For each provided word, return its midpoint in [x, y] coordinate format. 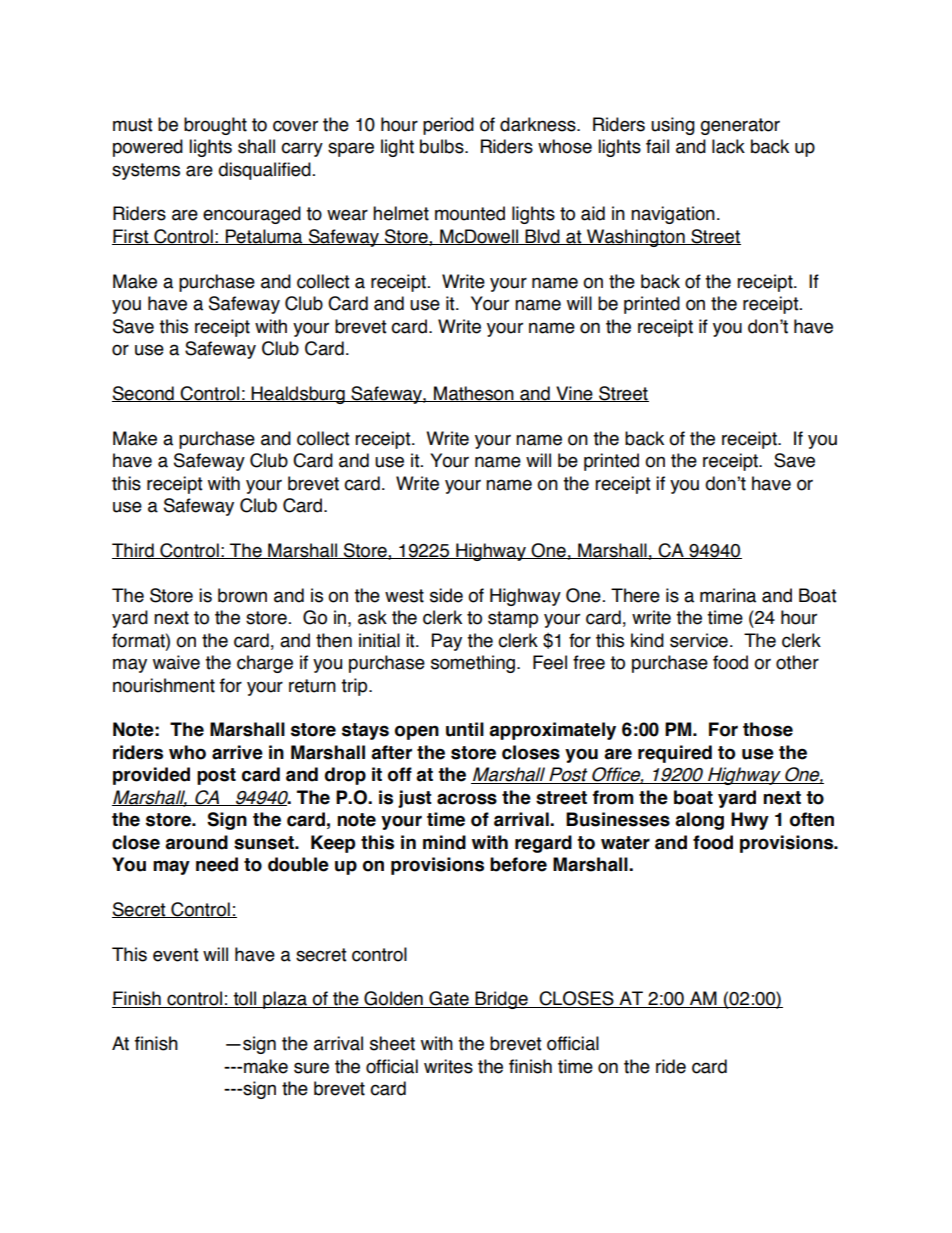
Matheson [474, 394]
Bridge [501, 1000]
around [196, 842]
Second [144, 394]
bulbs [443, 146]
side [446, 595]
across [467, 799]
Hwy [750, 821]
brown [242, 595]
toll [244, 999]
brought [215, 126]
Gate [449, 999]
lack [728, 146]
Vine [574, 394]
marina [728, 595]
